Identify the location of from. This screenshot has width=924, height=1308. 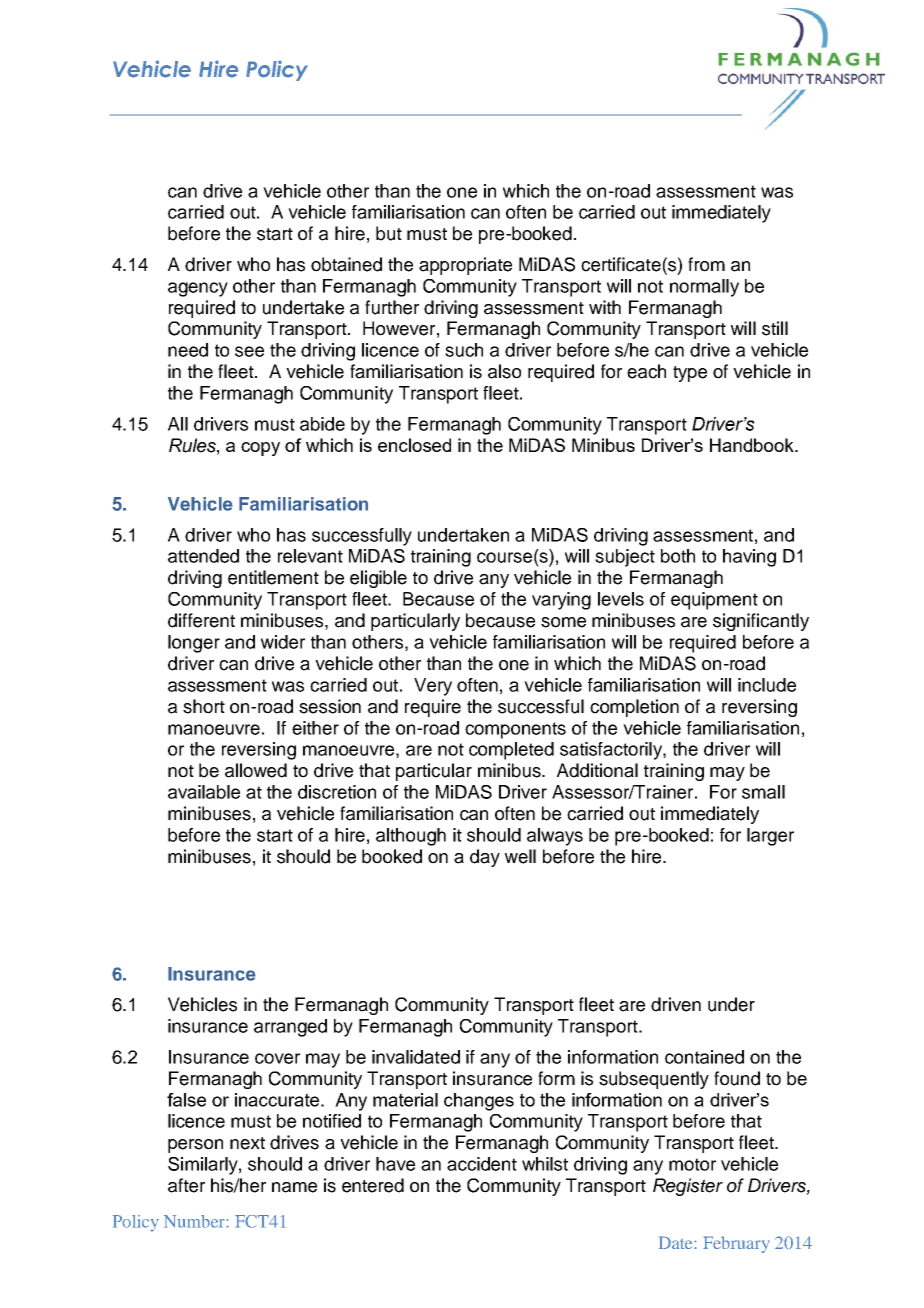
(706, 264).
